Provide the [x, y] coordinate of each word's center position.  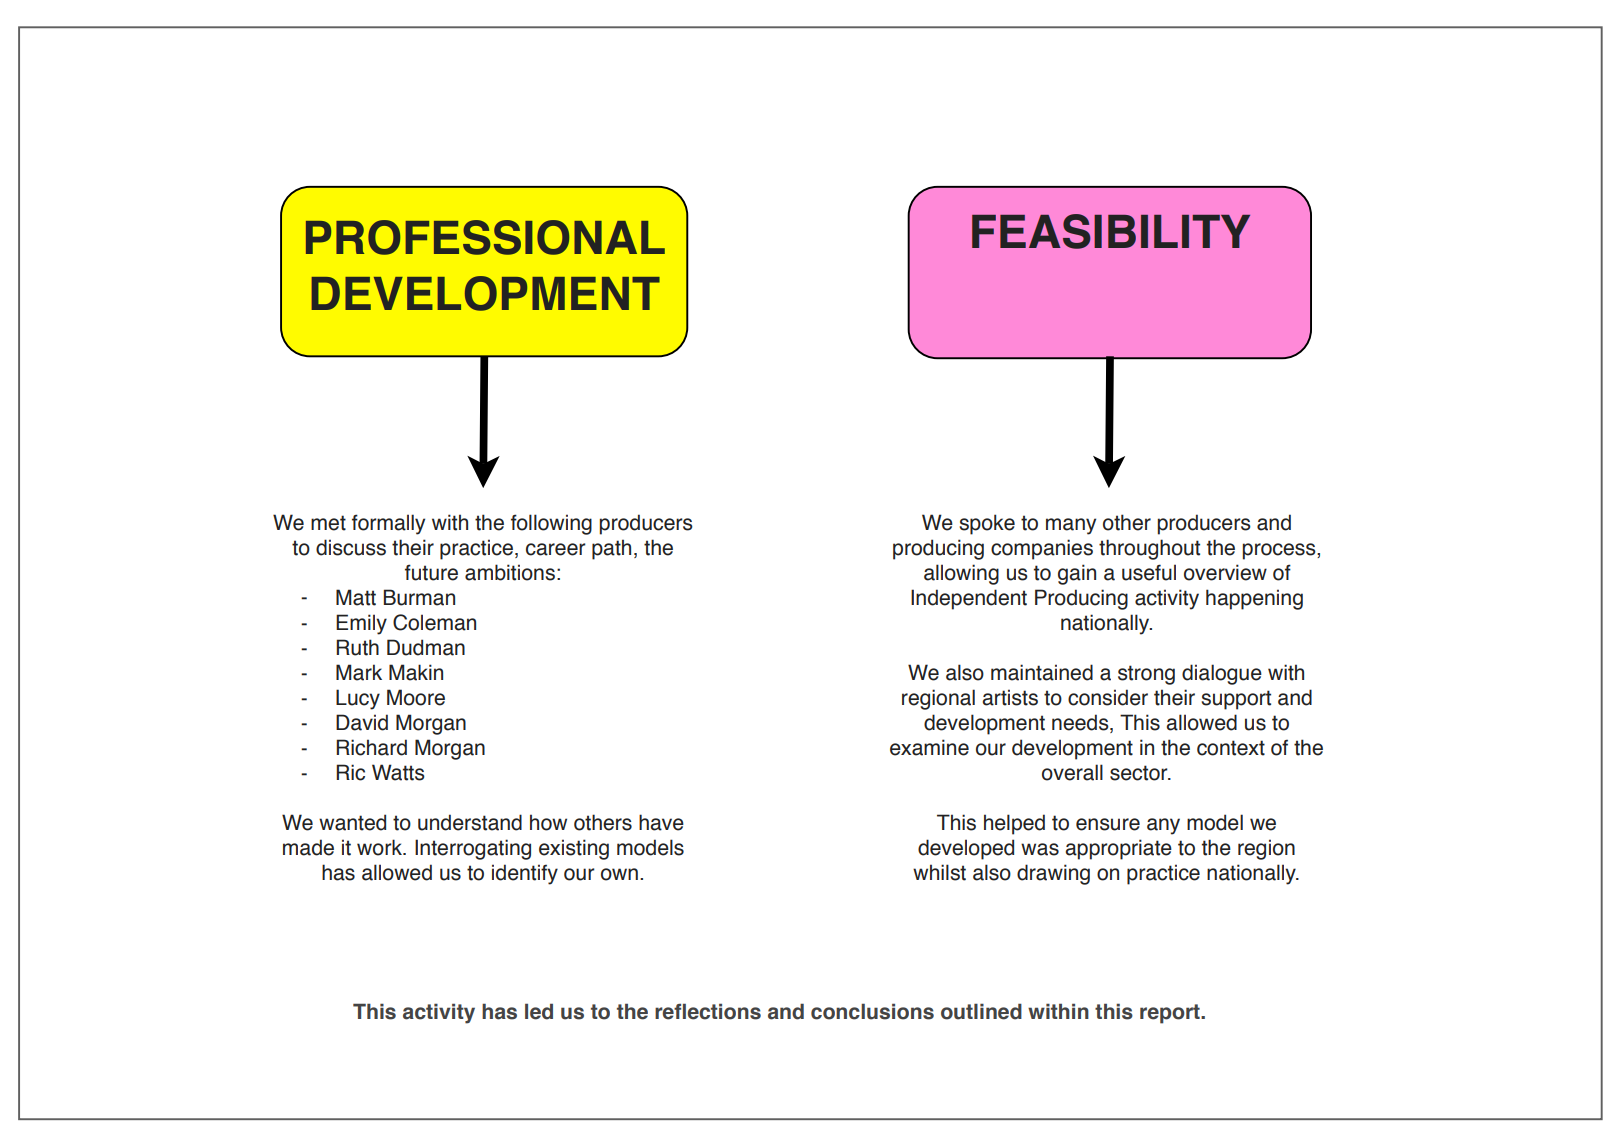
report [1171, 1014]
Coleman [434, 622]
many [1071, 526]
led [539, 1011]
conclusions [872, 1011]
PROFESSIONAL [485, 237]
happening [1254, 599]
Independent [969, 599]
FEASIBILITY [1111, 231]
